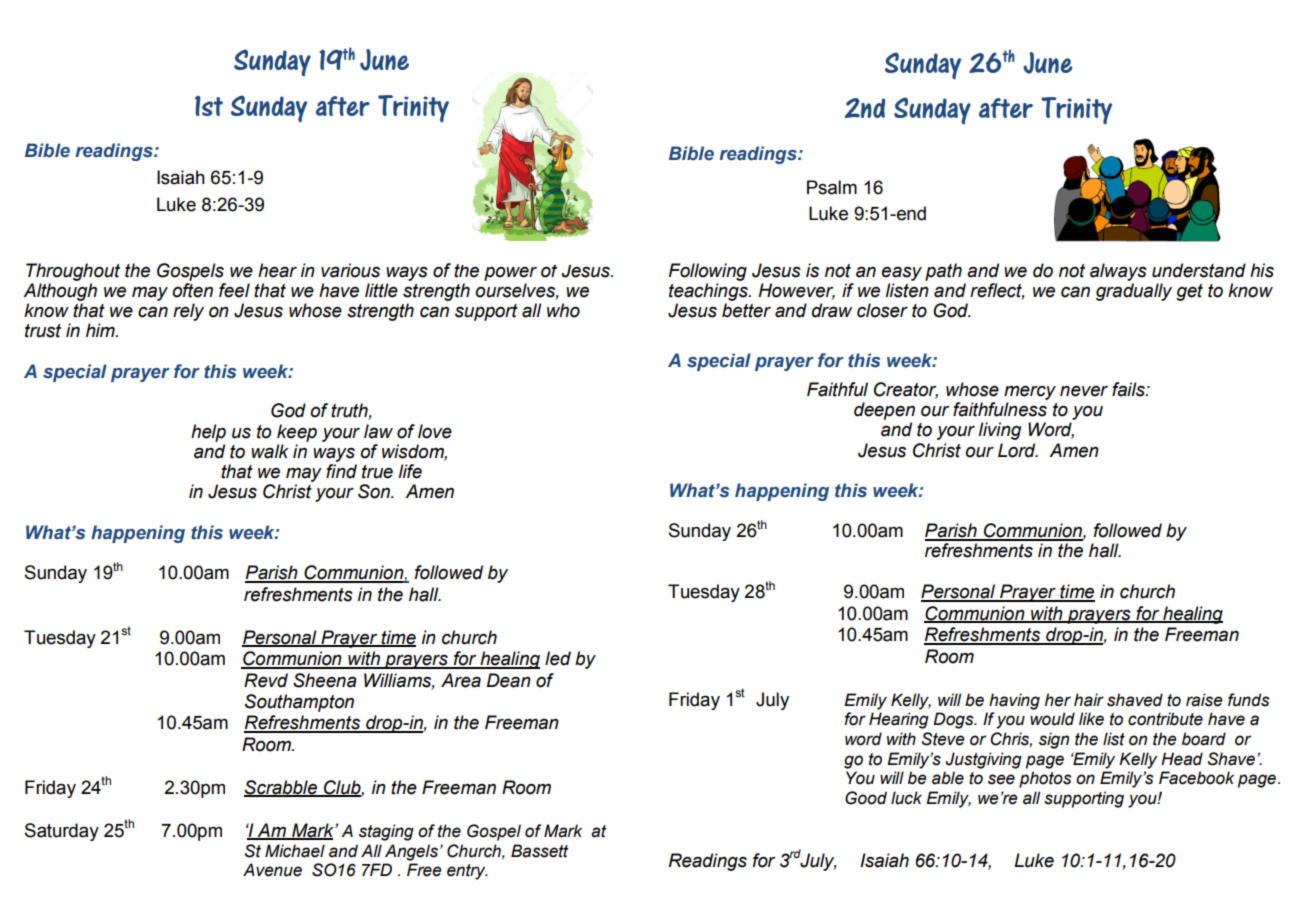 This screenshot has width=1308, height=924. Describe the element at coordinates (73, 272) in the screenshot. I see `Throughout` at that location.
